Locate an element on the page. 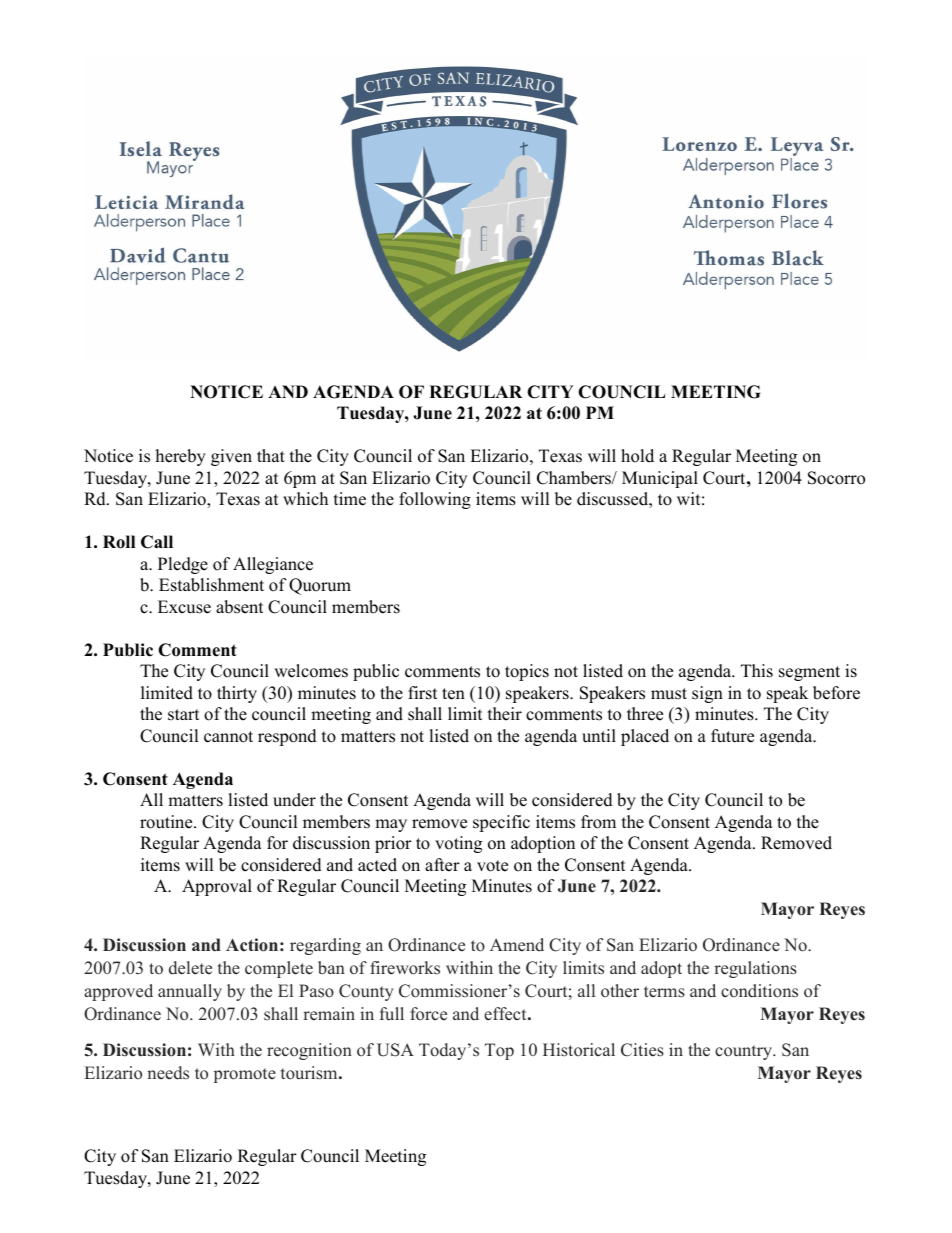 The image size is (952, 1233). USA is located at coordinates (395, 1050).
